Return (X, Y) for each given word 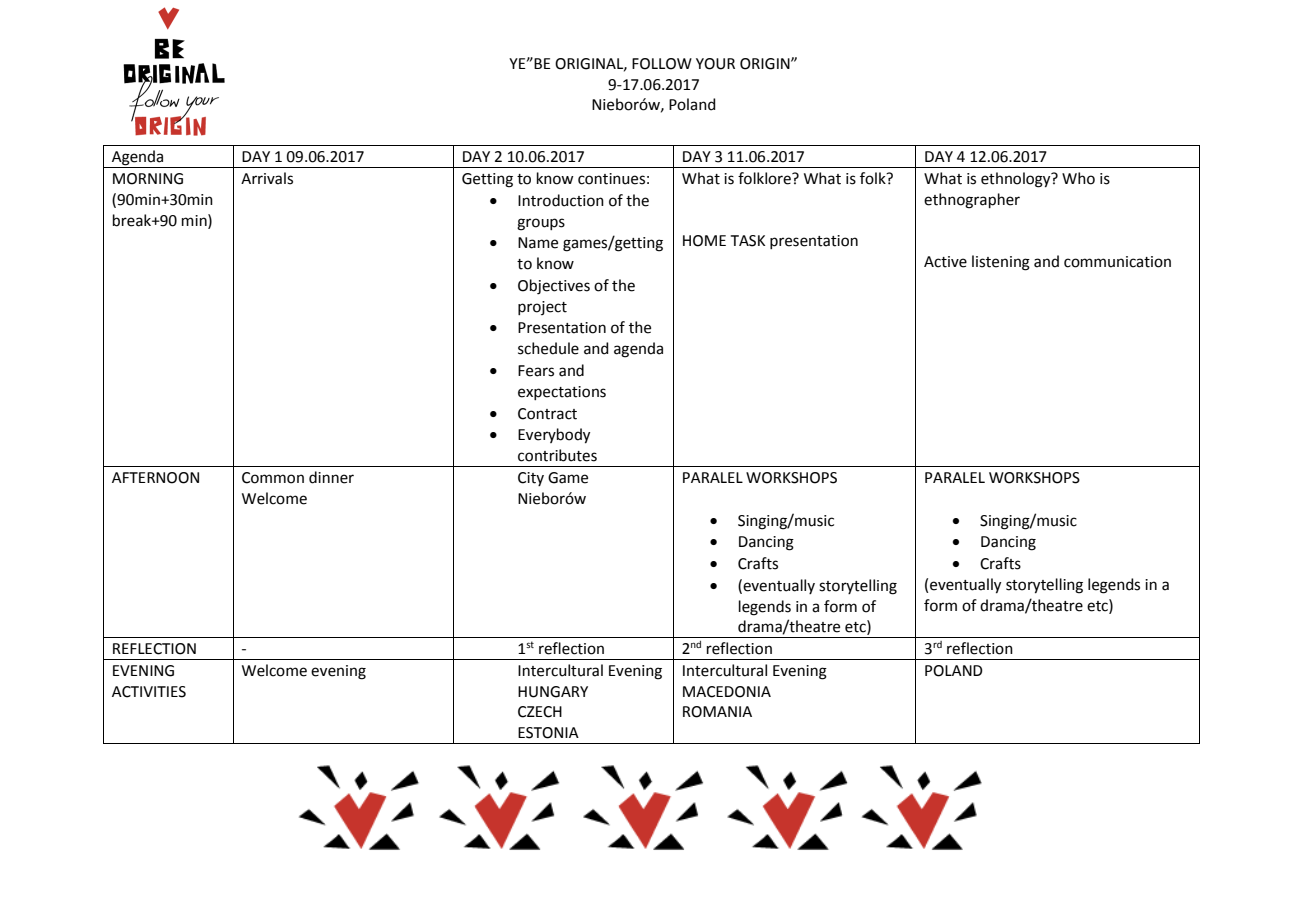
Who (1078, 178)
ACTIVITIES (149, 692)
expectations (562, 393)
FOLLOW (662, 64)
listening (1001, 263)
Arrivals (267, 178)
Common (273, 478)
